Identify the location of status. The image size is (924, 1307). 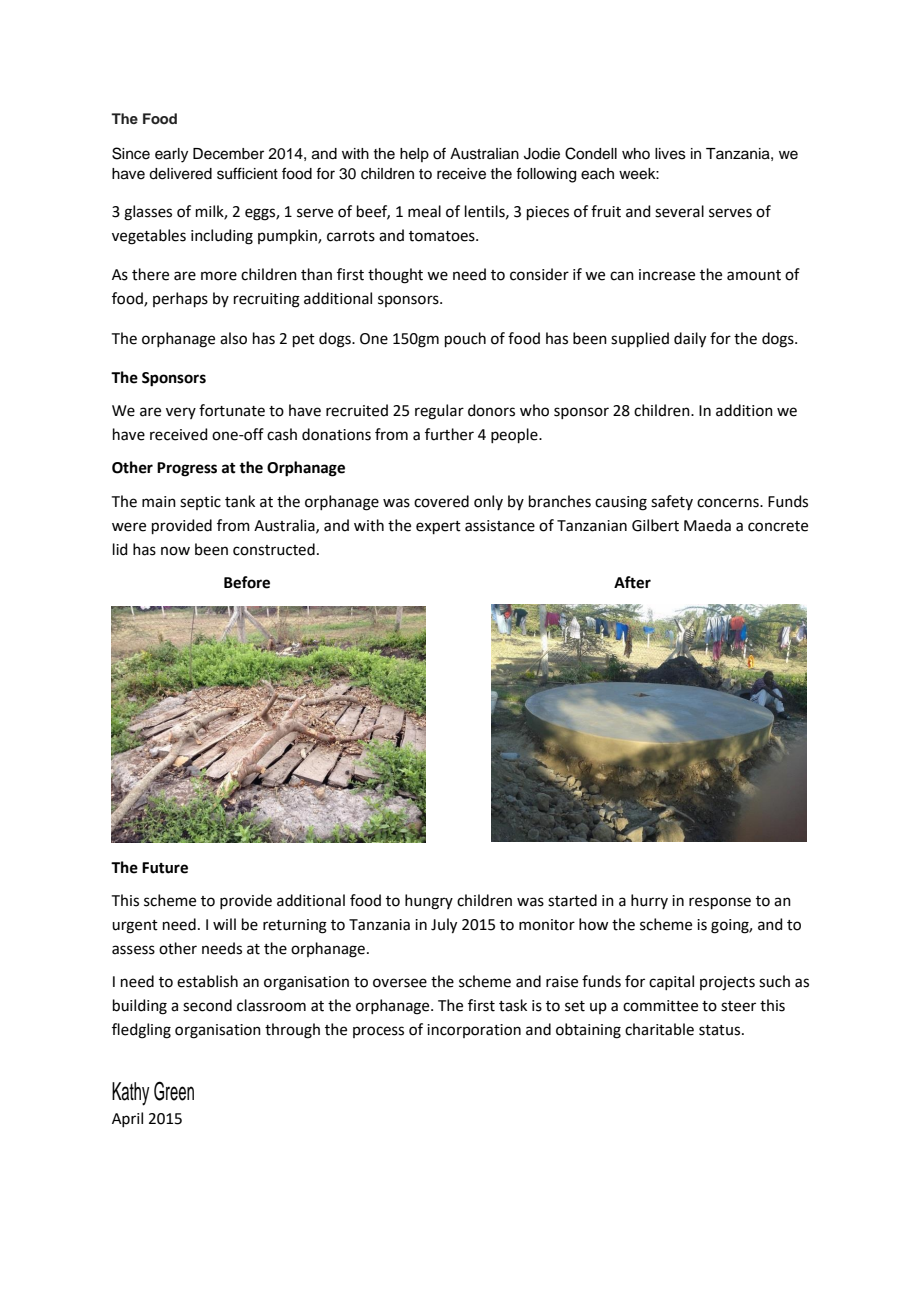
(721, 1030).
